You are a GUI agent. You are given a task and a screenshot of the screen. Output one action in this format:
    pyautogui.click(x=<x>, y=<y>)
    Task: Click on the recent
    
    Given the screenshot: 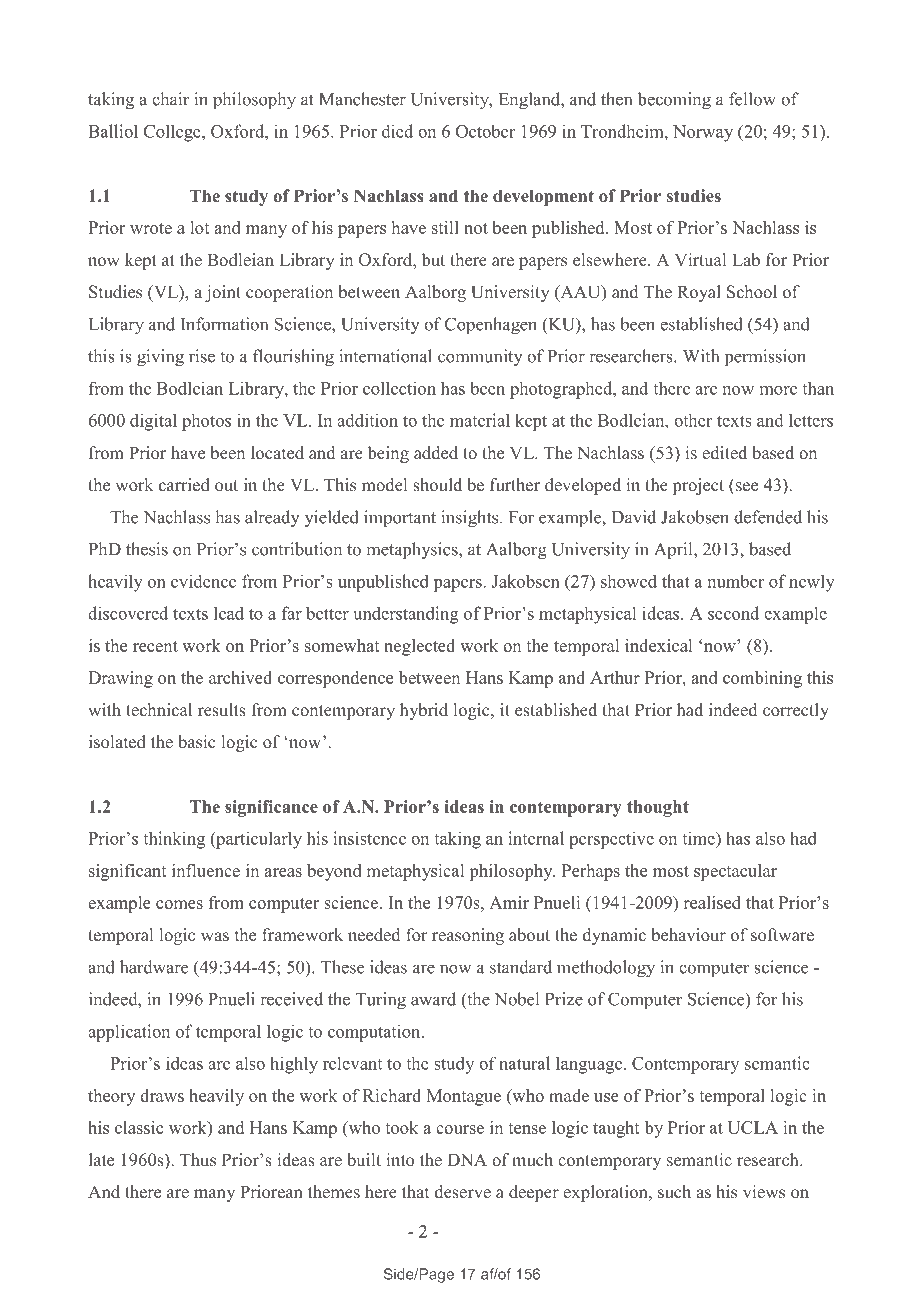 What is the action you would take?
    pyautogui.click(x=155, y=646)
